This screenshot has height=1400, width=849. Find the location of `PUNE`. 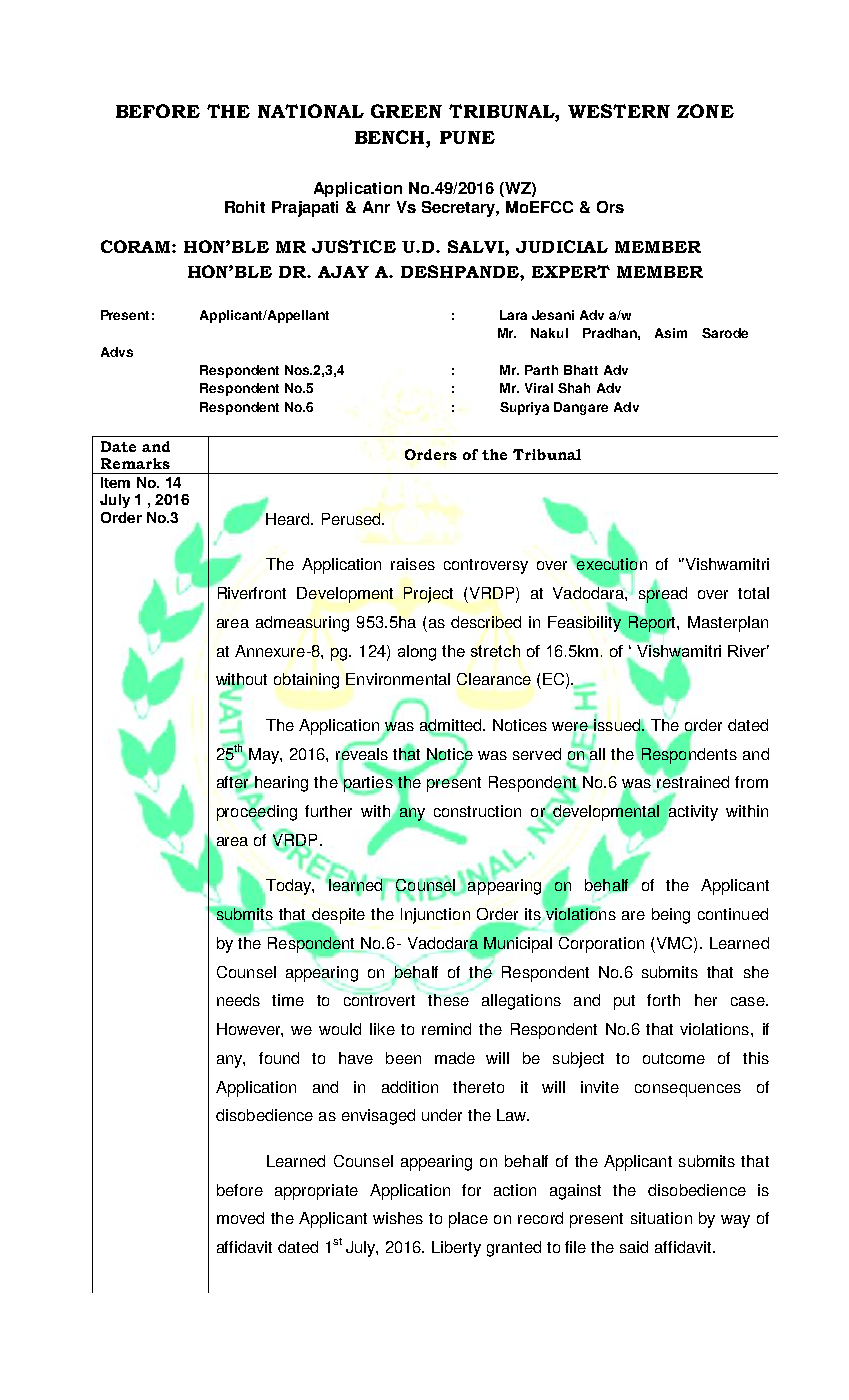

PUNE is located at coordinates (467, 137).
